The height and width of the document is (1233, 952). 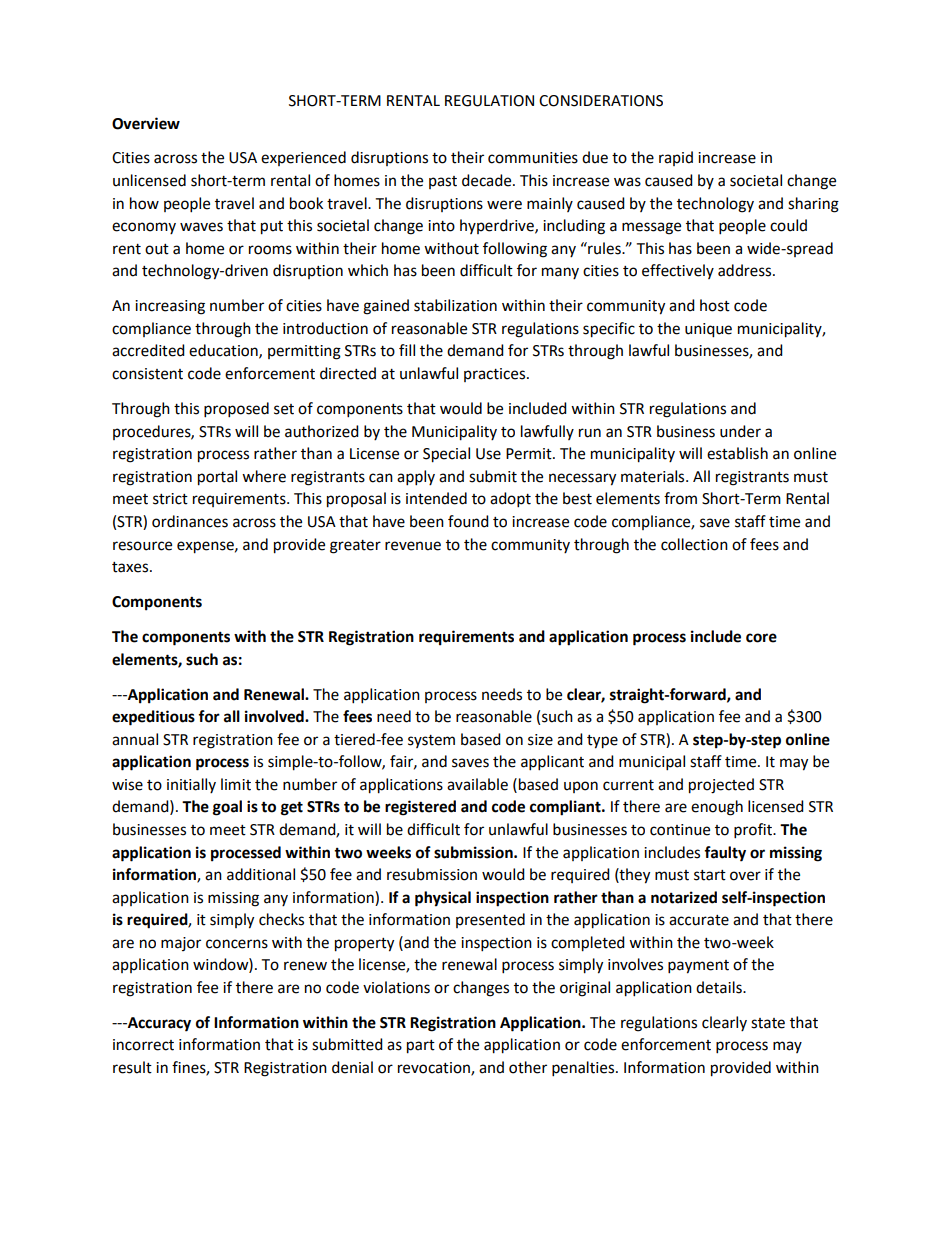 What do you see at coordinates (421, 1047) in the document?
I see `part` at bounding box center [421, 1047].
